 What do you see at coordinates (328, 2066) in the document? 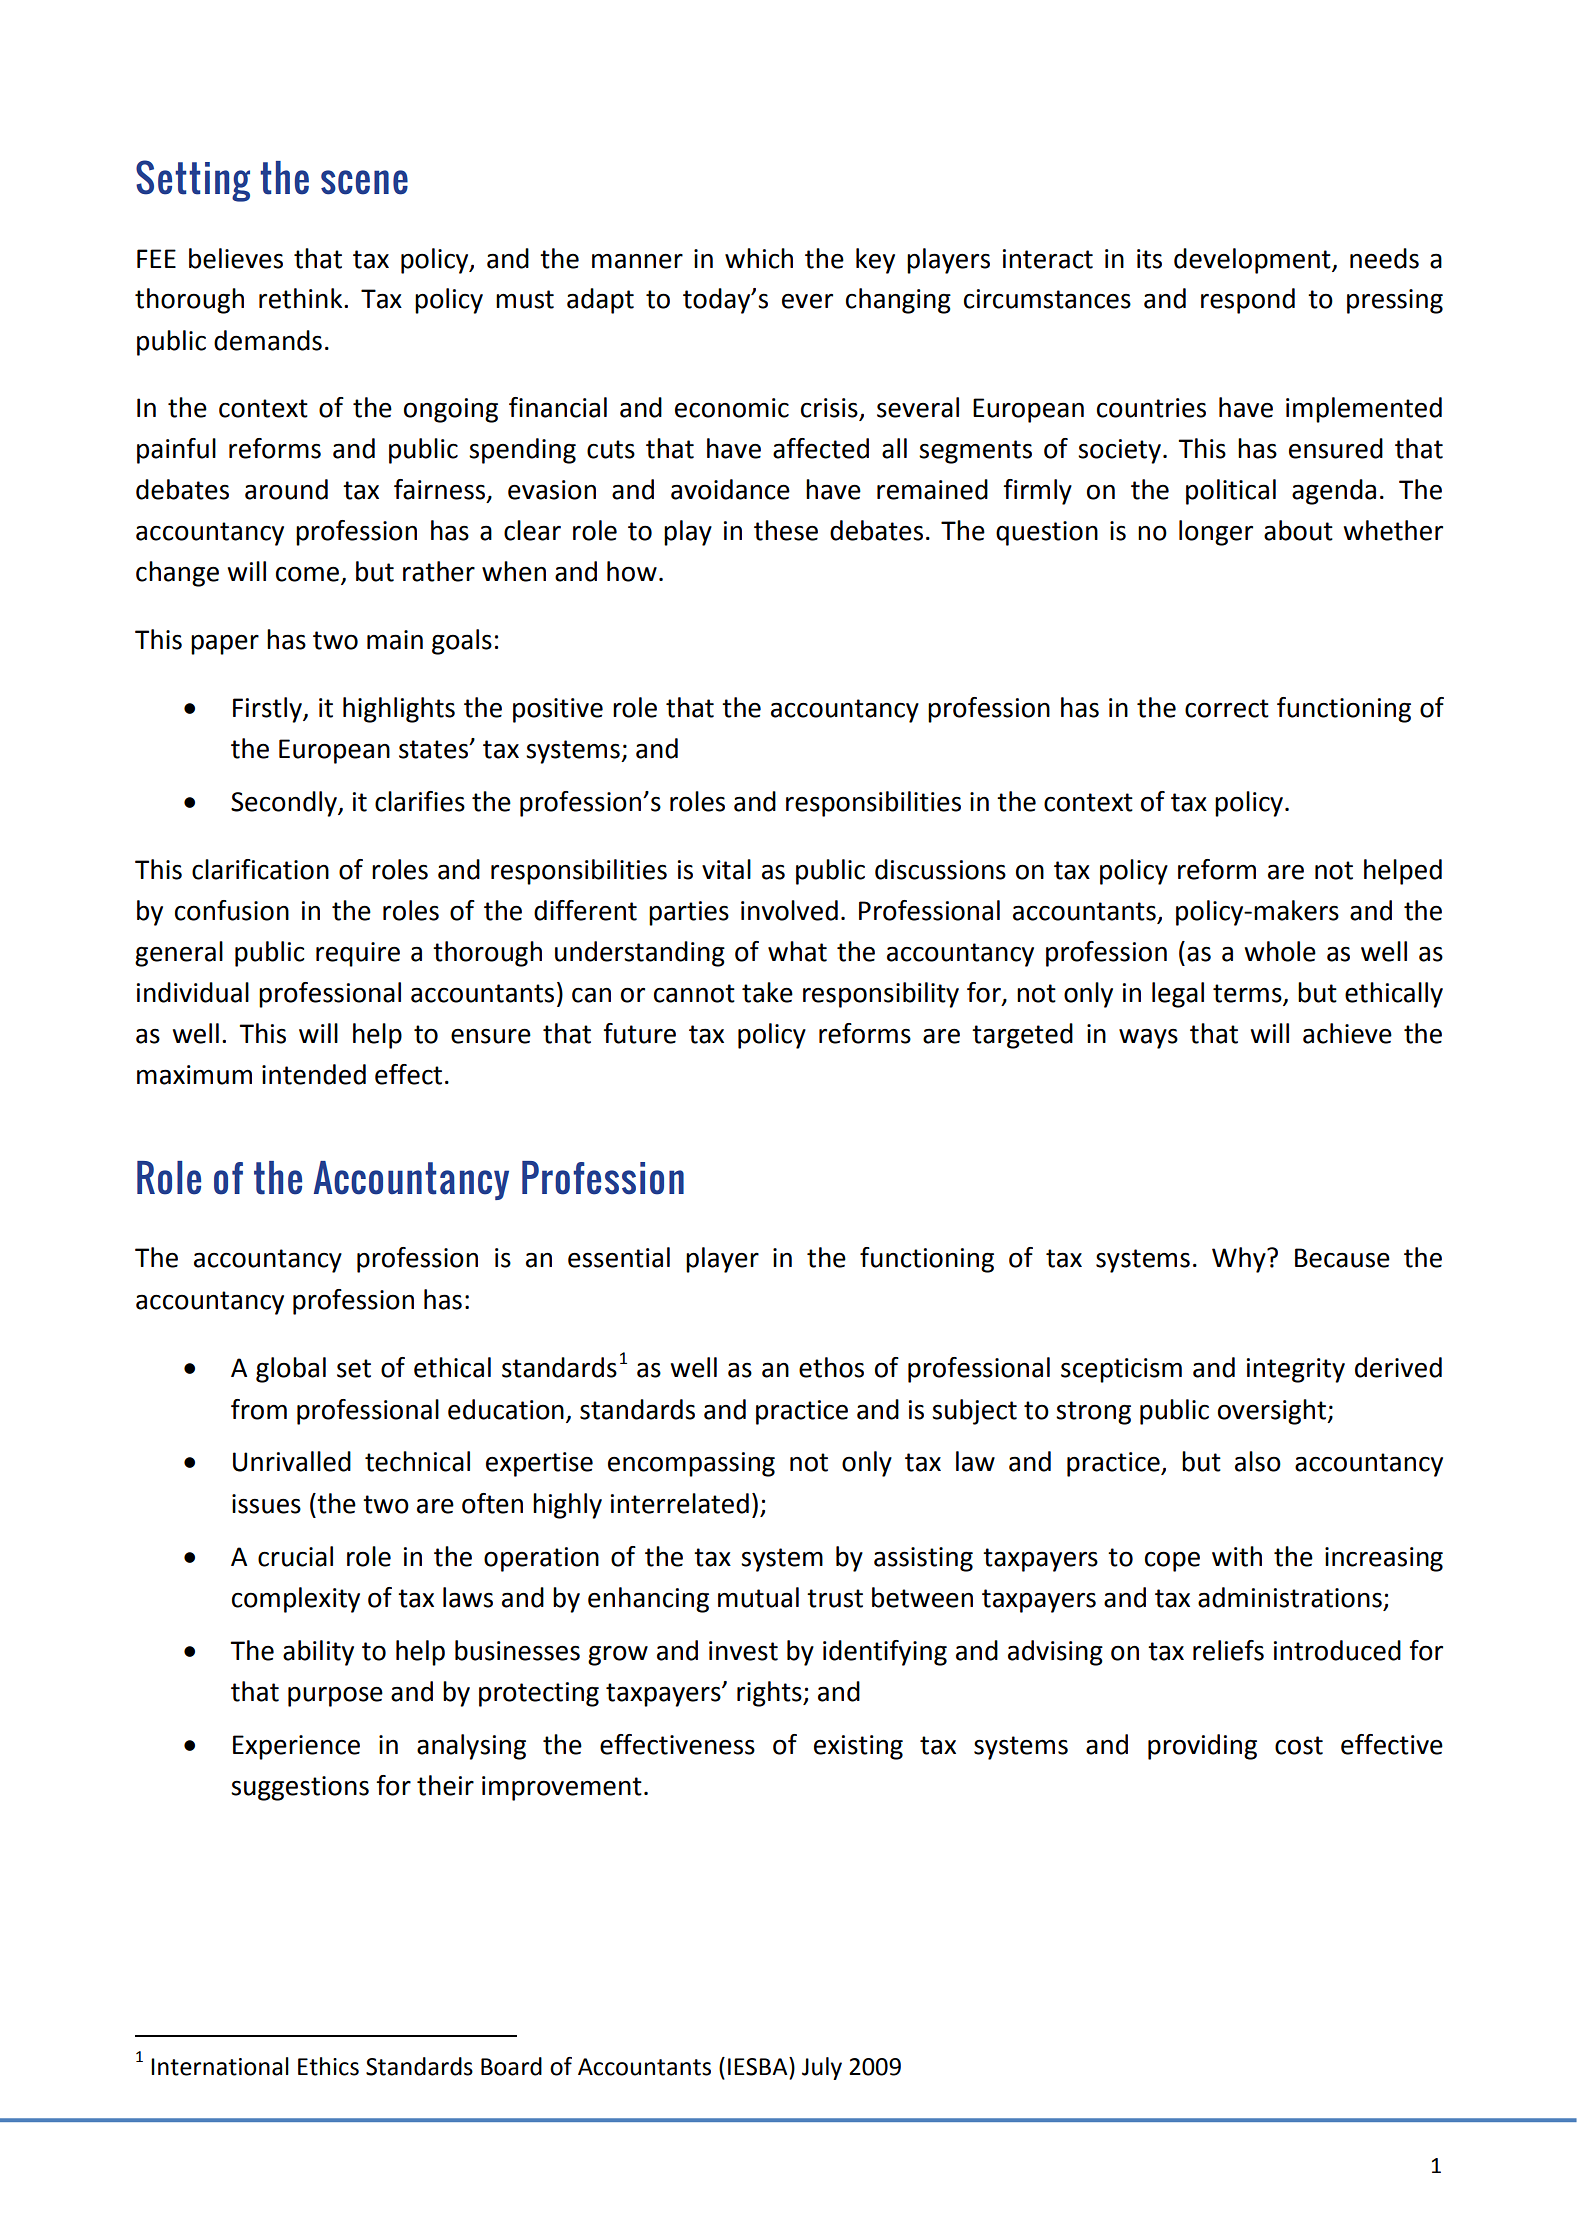
I see `Ethics` at bounding box center [328, 2066].
